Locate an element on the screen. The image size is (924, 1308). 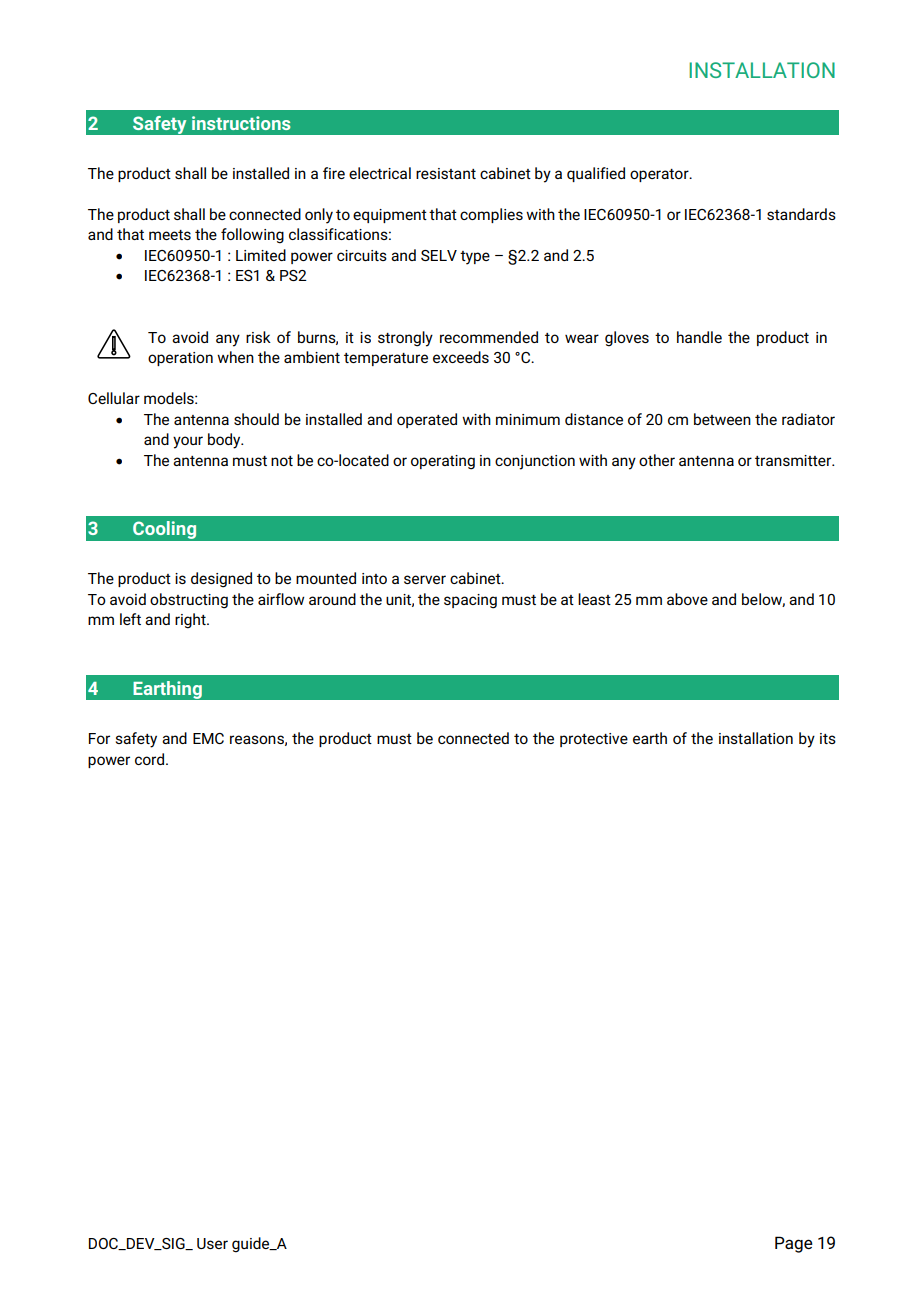
least is located at coordinates (594, 599).
